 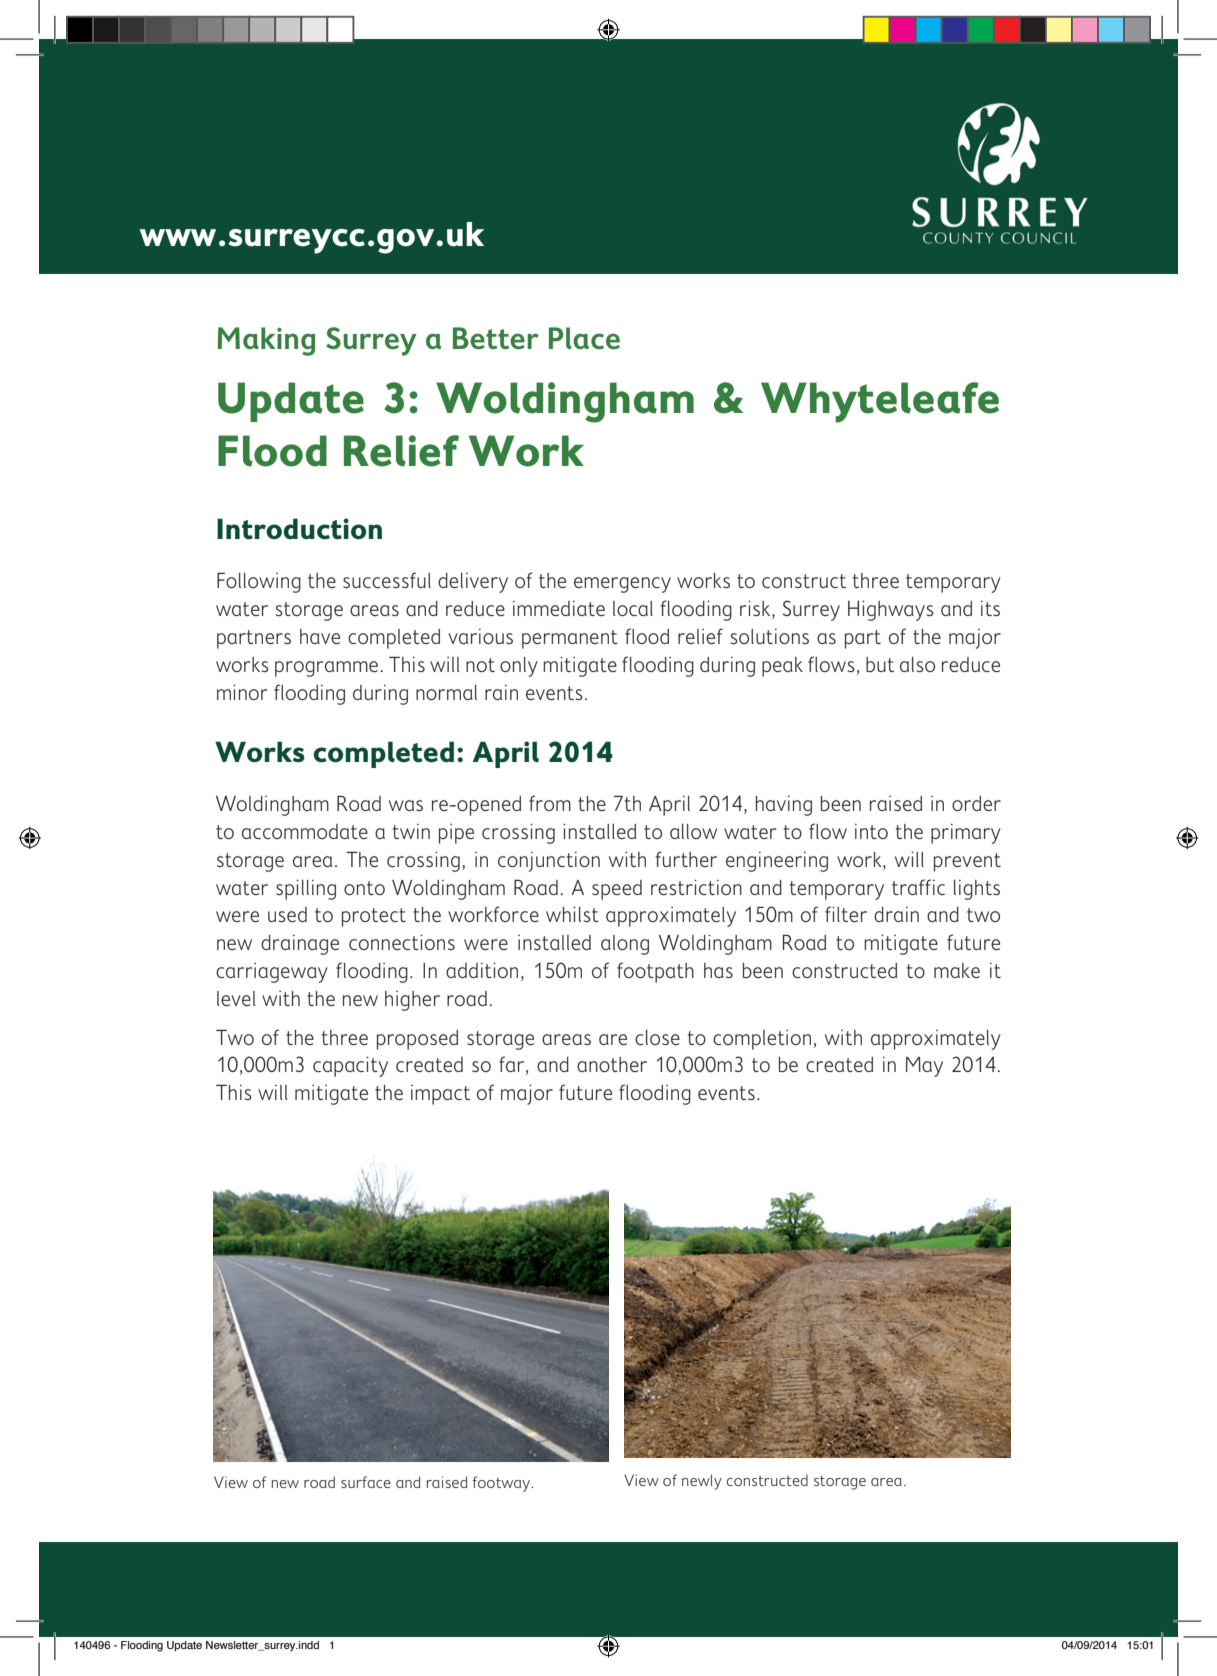 I want to click on surface, so click(x=366, y=1482).
